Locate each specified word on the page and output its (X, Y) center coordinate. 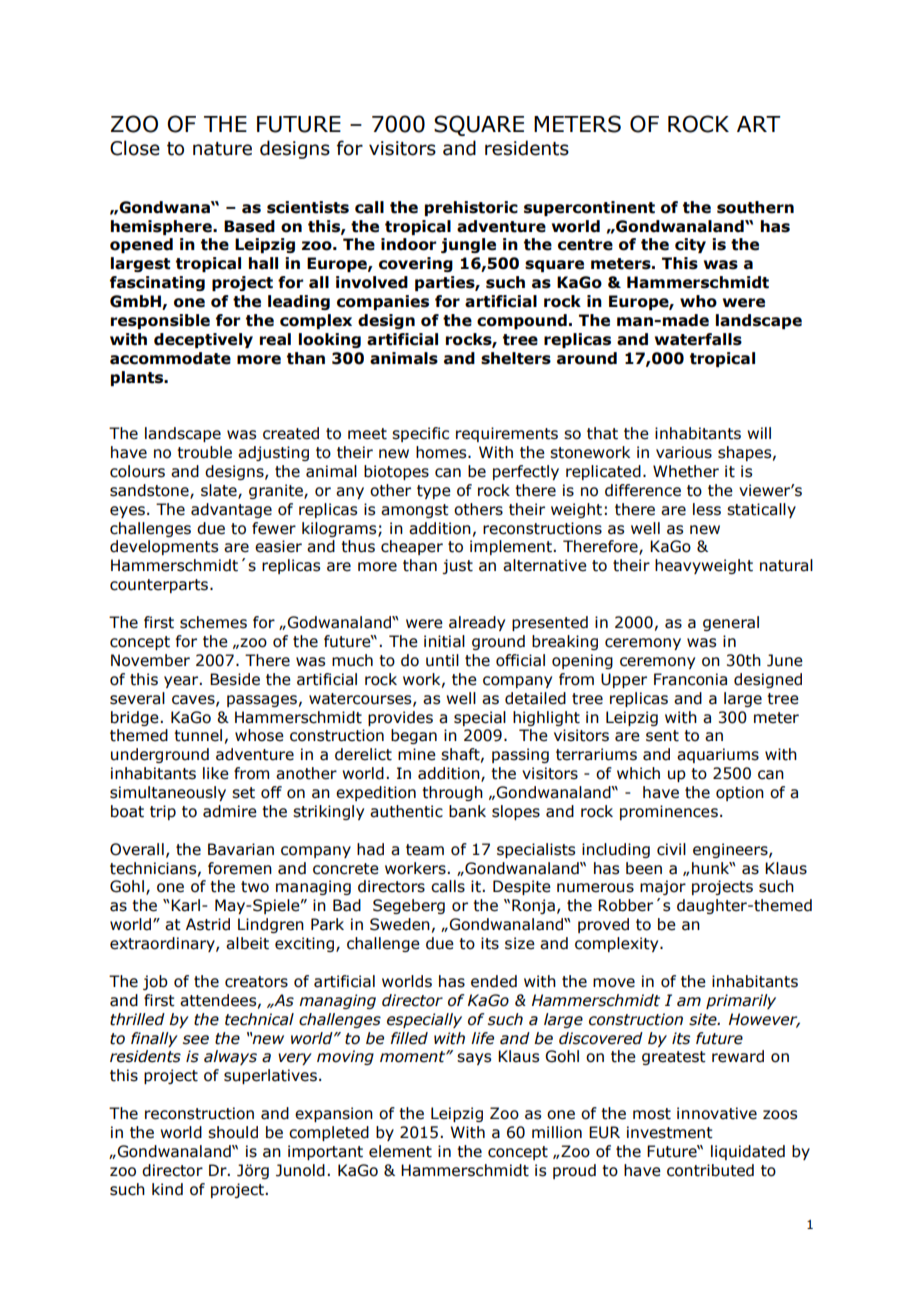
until (442, 660)
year (182, 682)
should (233, 1132)
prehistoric (471, 208)
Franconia (690, 679)
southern (755, 207)
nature (222, 149)
